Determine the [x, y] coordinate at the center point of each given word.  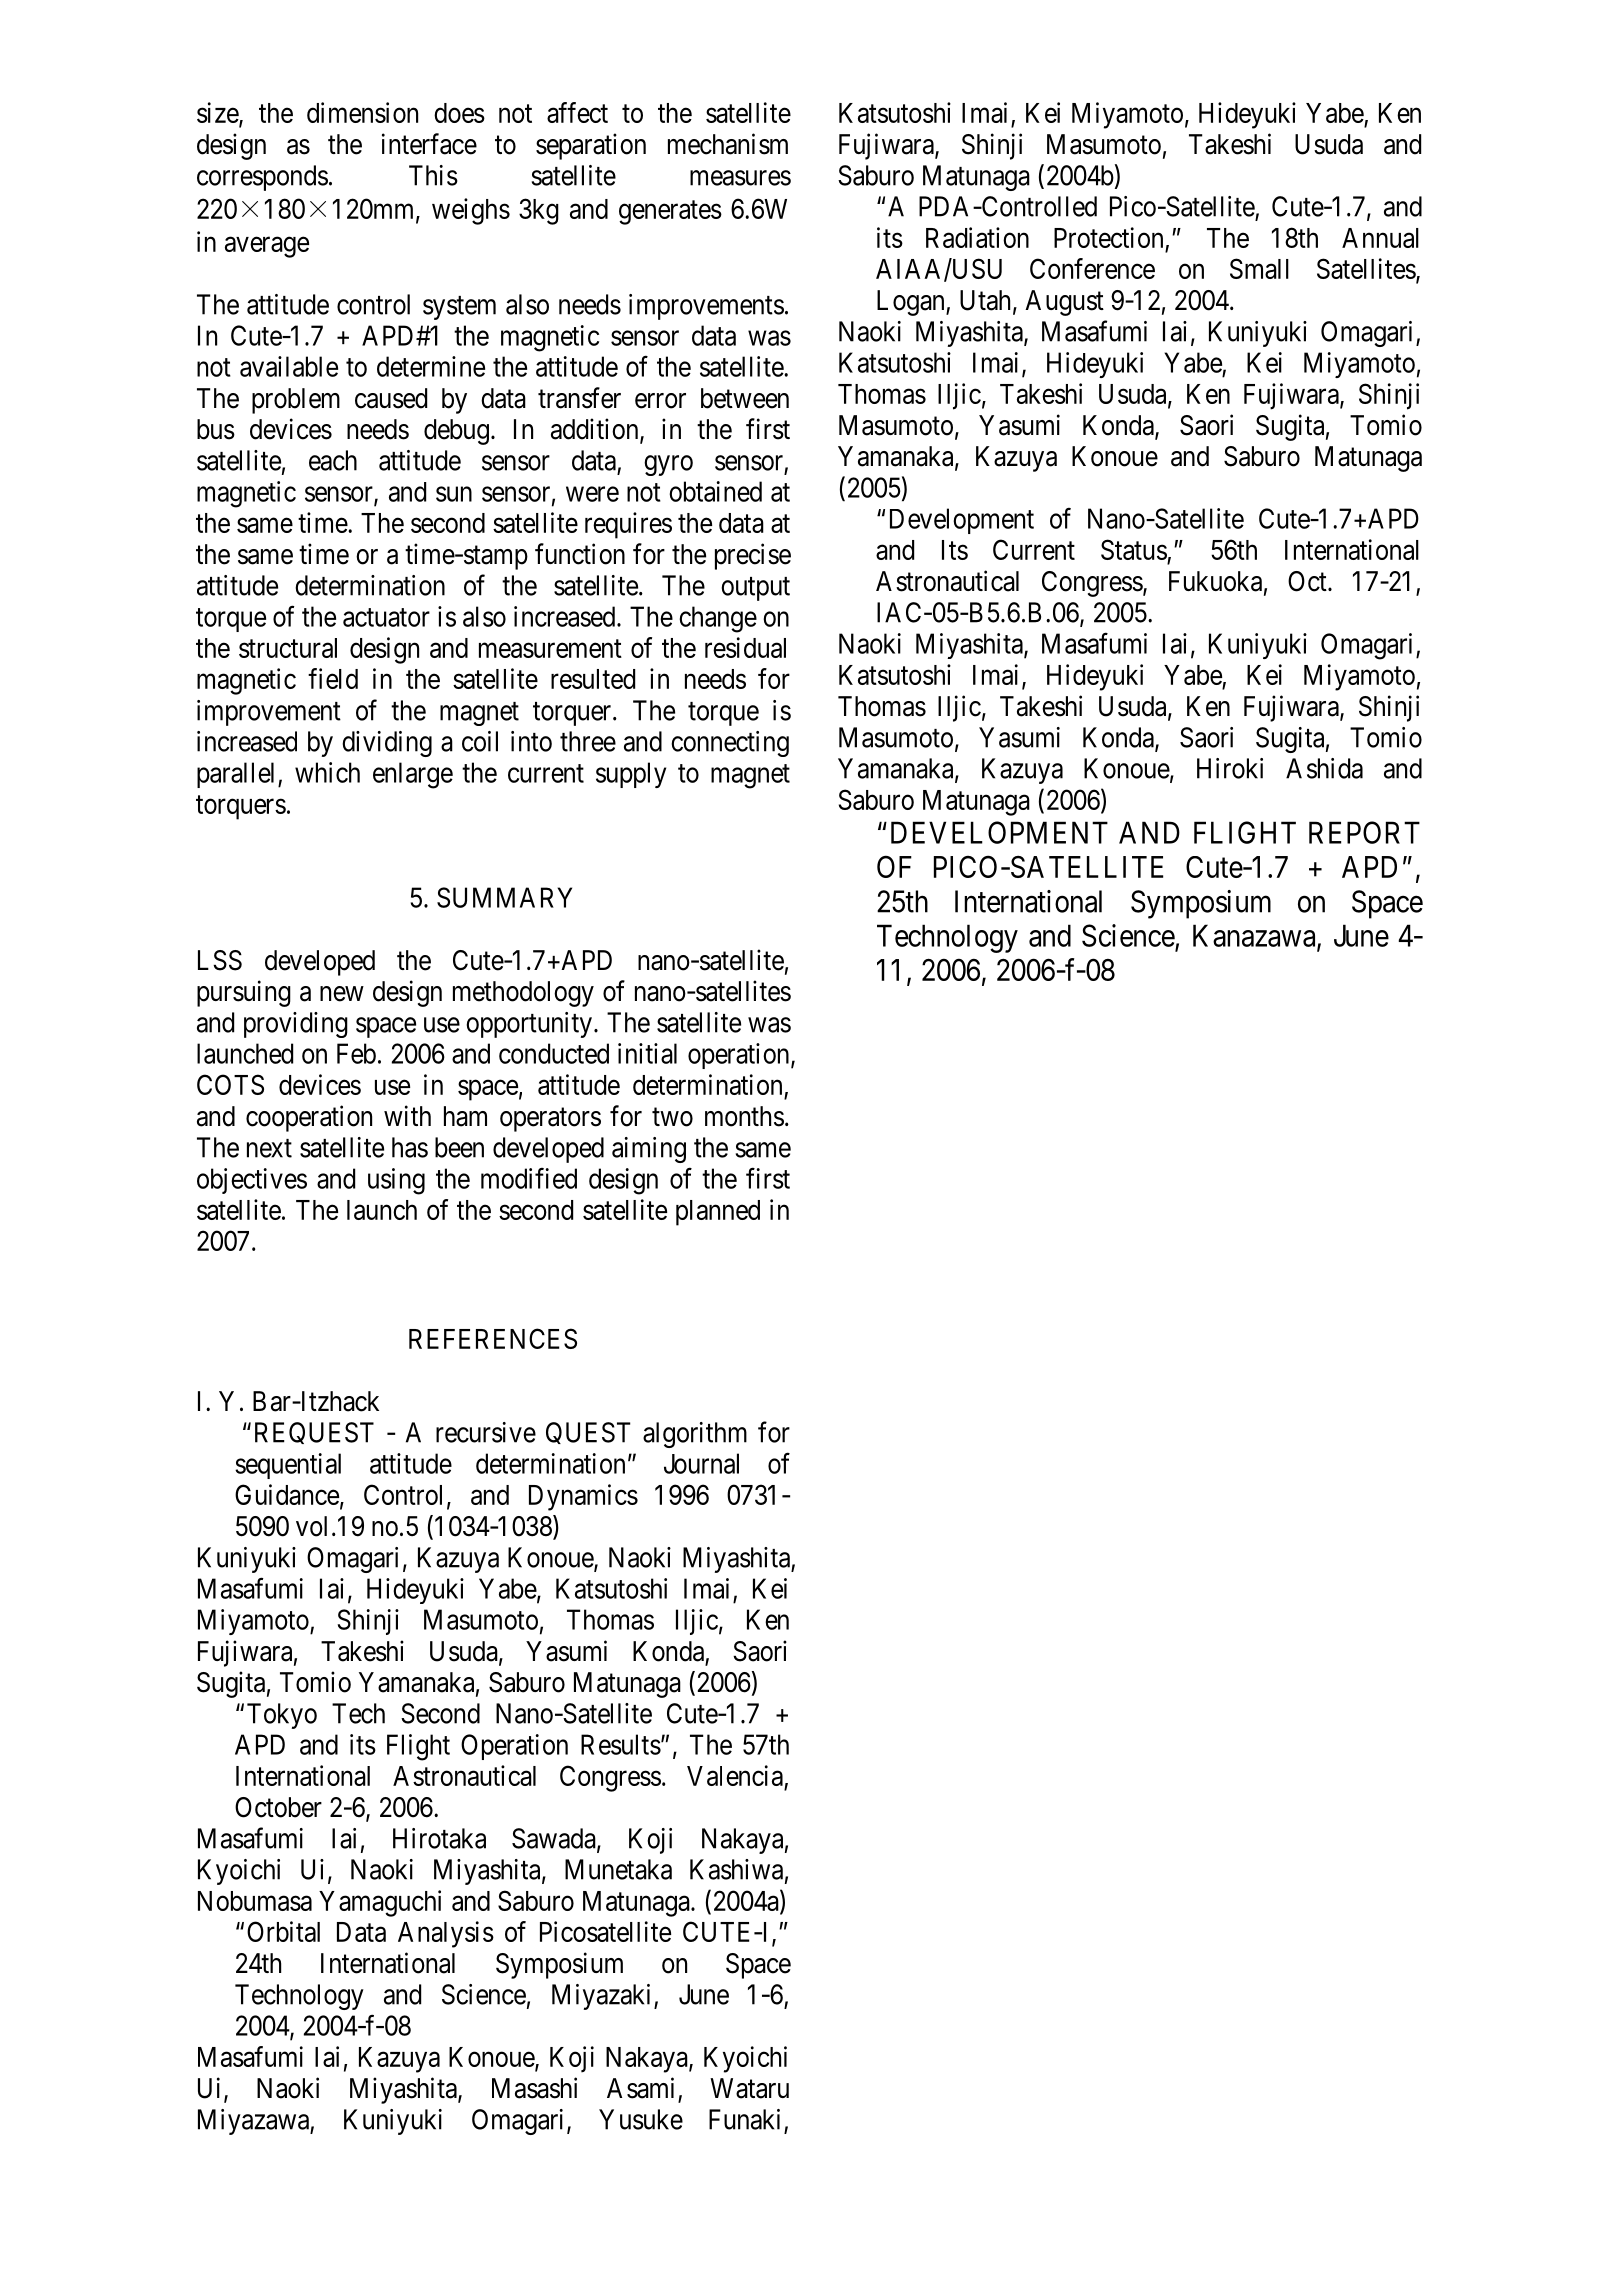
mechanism [728, 144]
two [672, 1117]
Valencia [736, 1777]
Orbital [283, 1931]
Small [1259, 268]
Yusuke [641, 2119]
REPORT [1364, 832]
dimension [362, 112]
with [407, 1115]
